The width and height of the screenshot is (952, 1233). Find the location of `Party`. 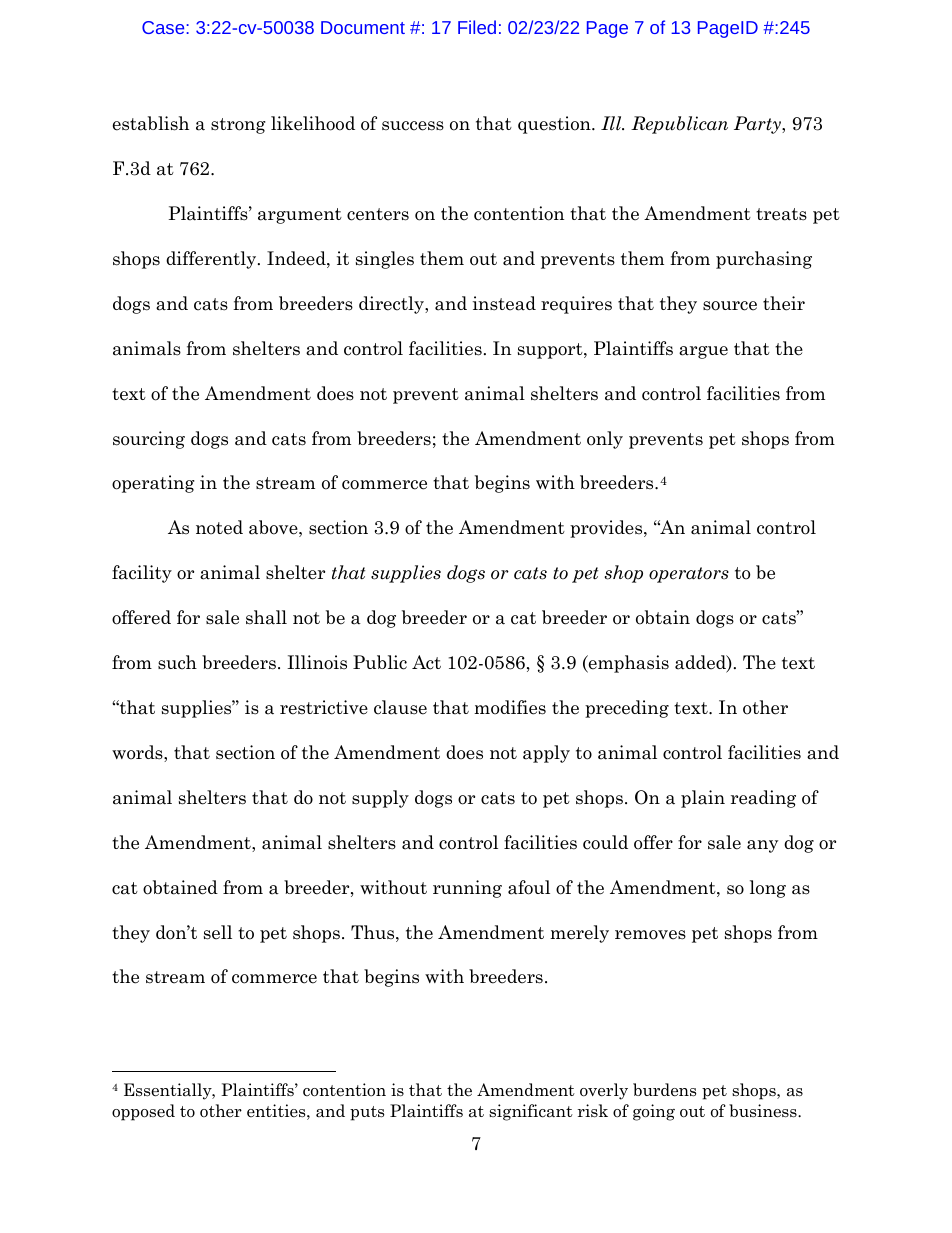

Party is located at coordinates (758, 125).
